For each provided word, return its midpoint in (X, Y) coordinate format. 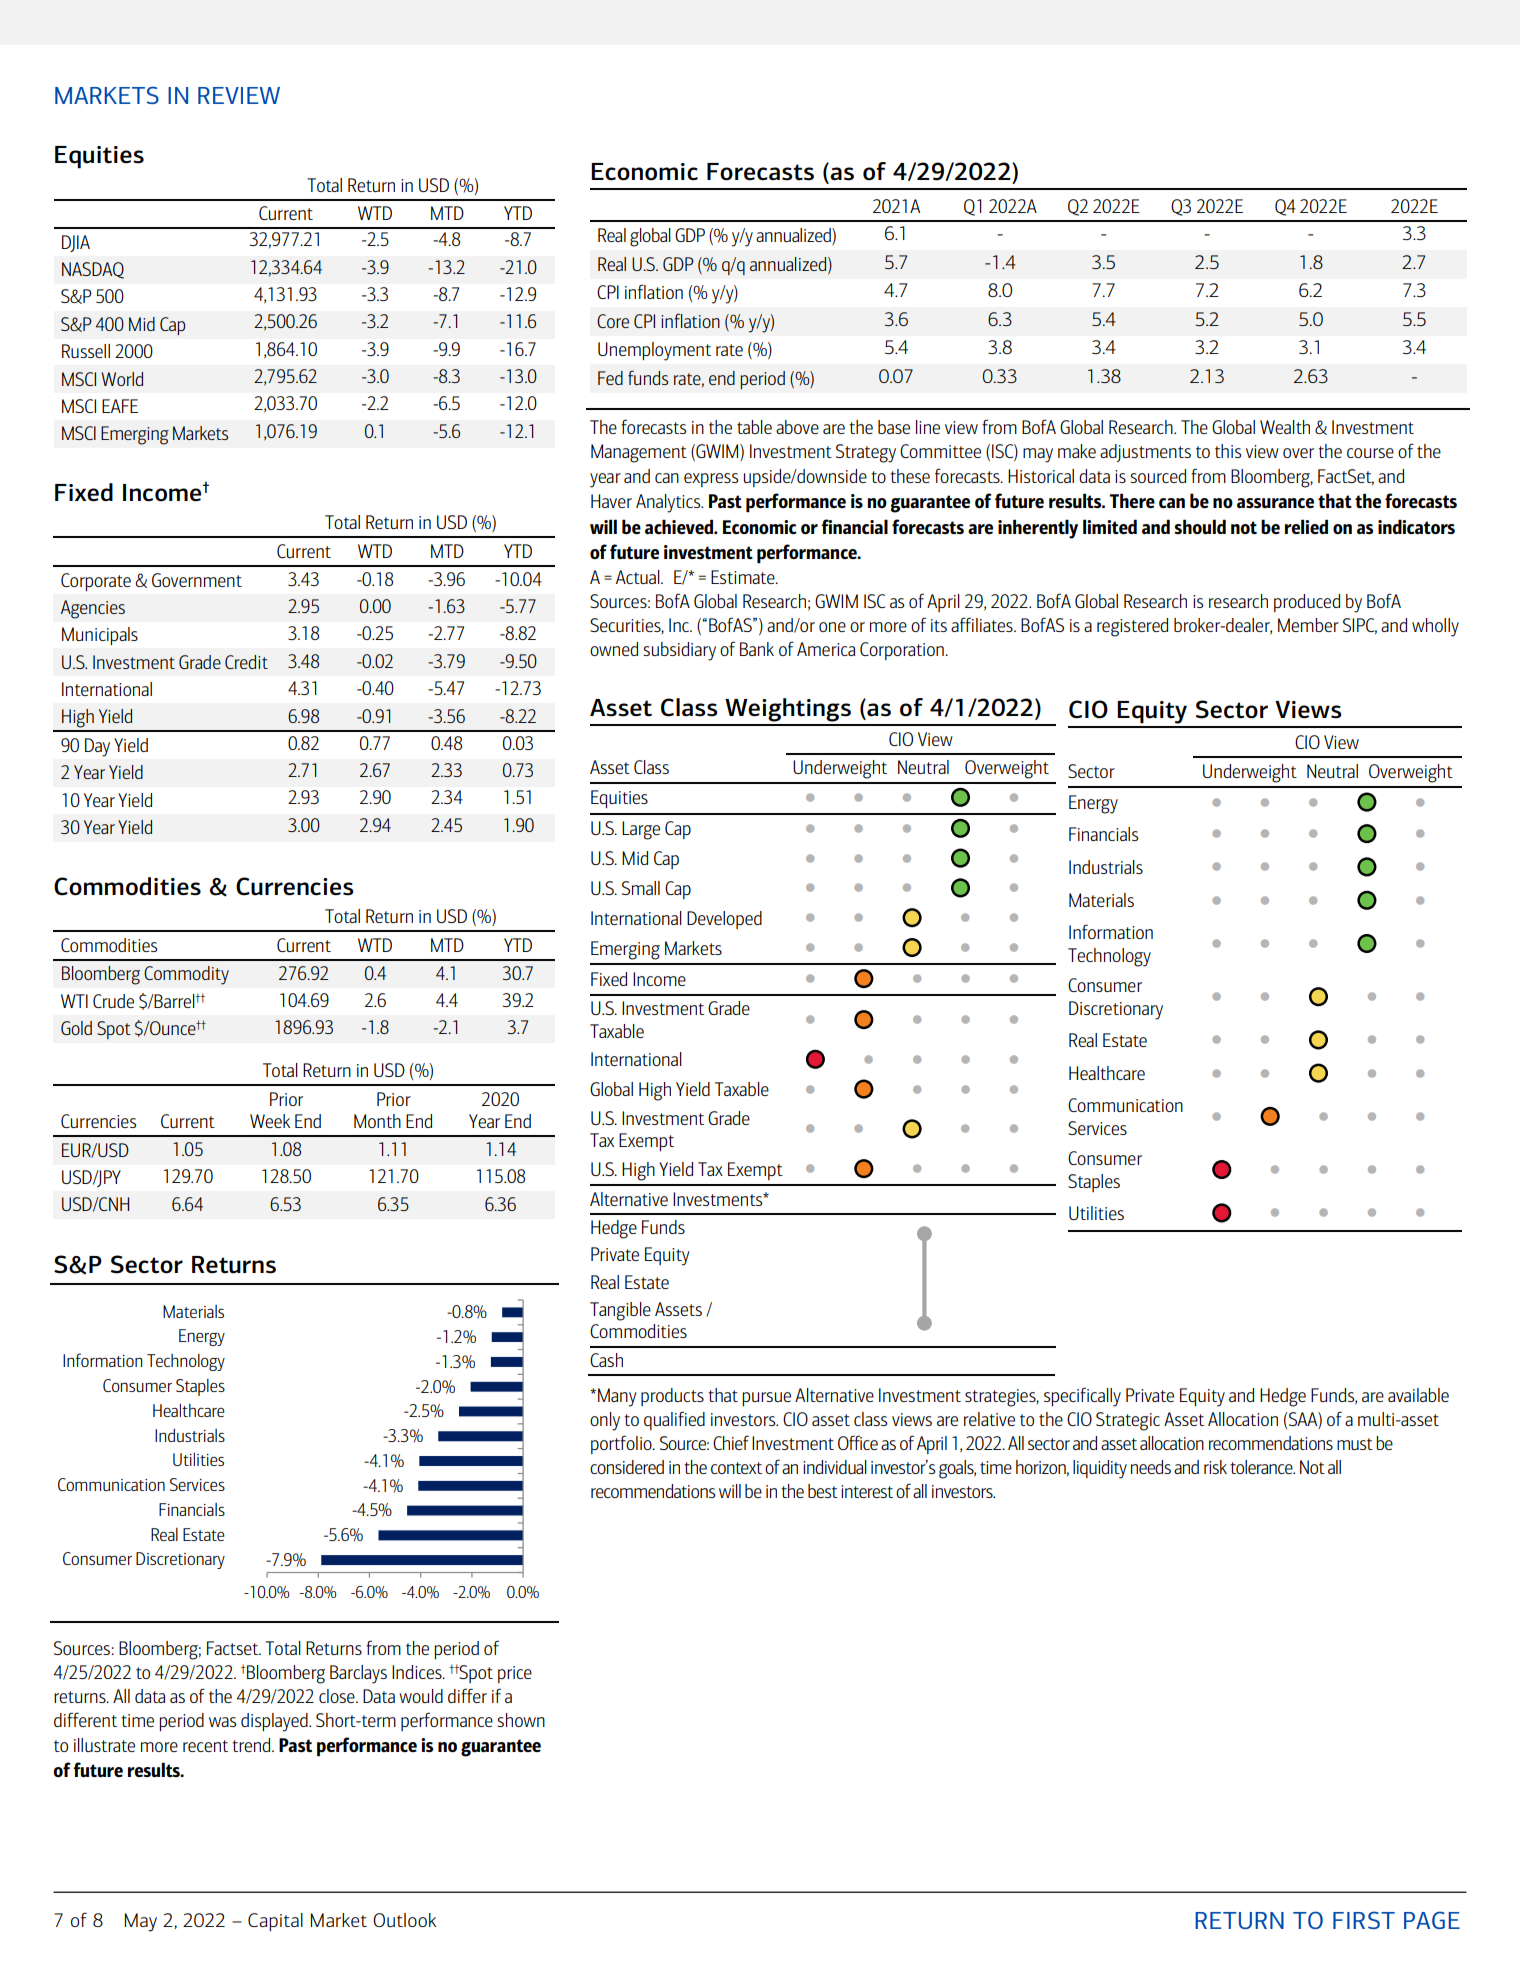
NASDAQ (93, 270)
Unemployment (654, 351)
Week (270, 1121)
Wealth (1285, 427)
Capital (275, 1922)
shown (521, 1720)
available (1418, 1395)
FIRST (1364, 1920)
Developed (724, 920)
